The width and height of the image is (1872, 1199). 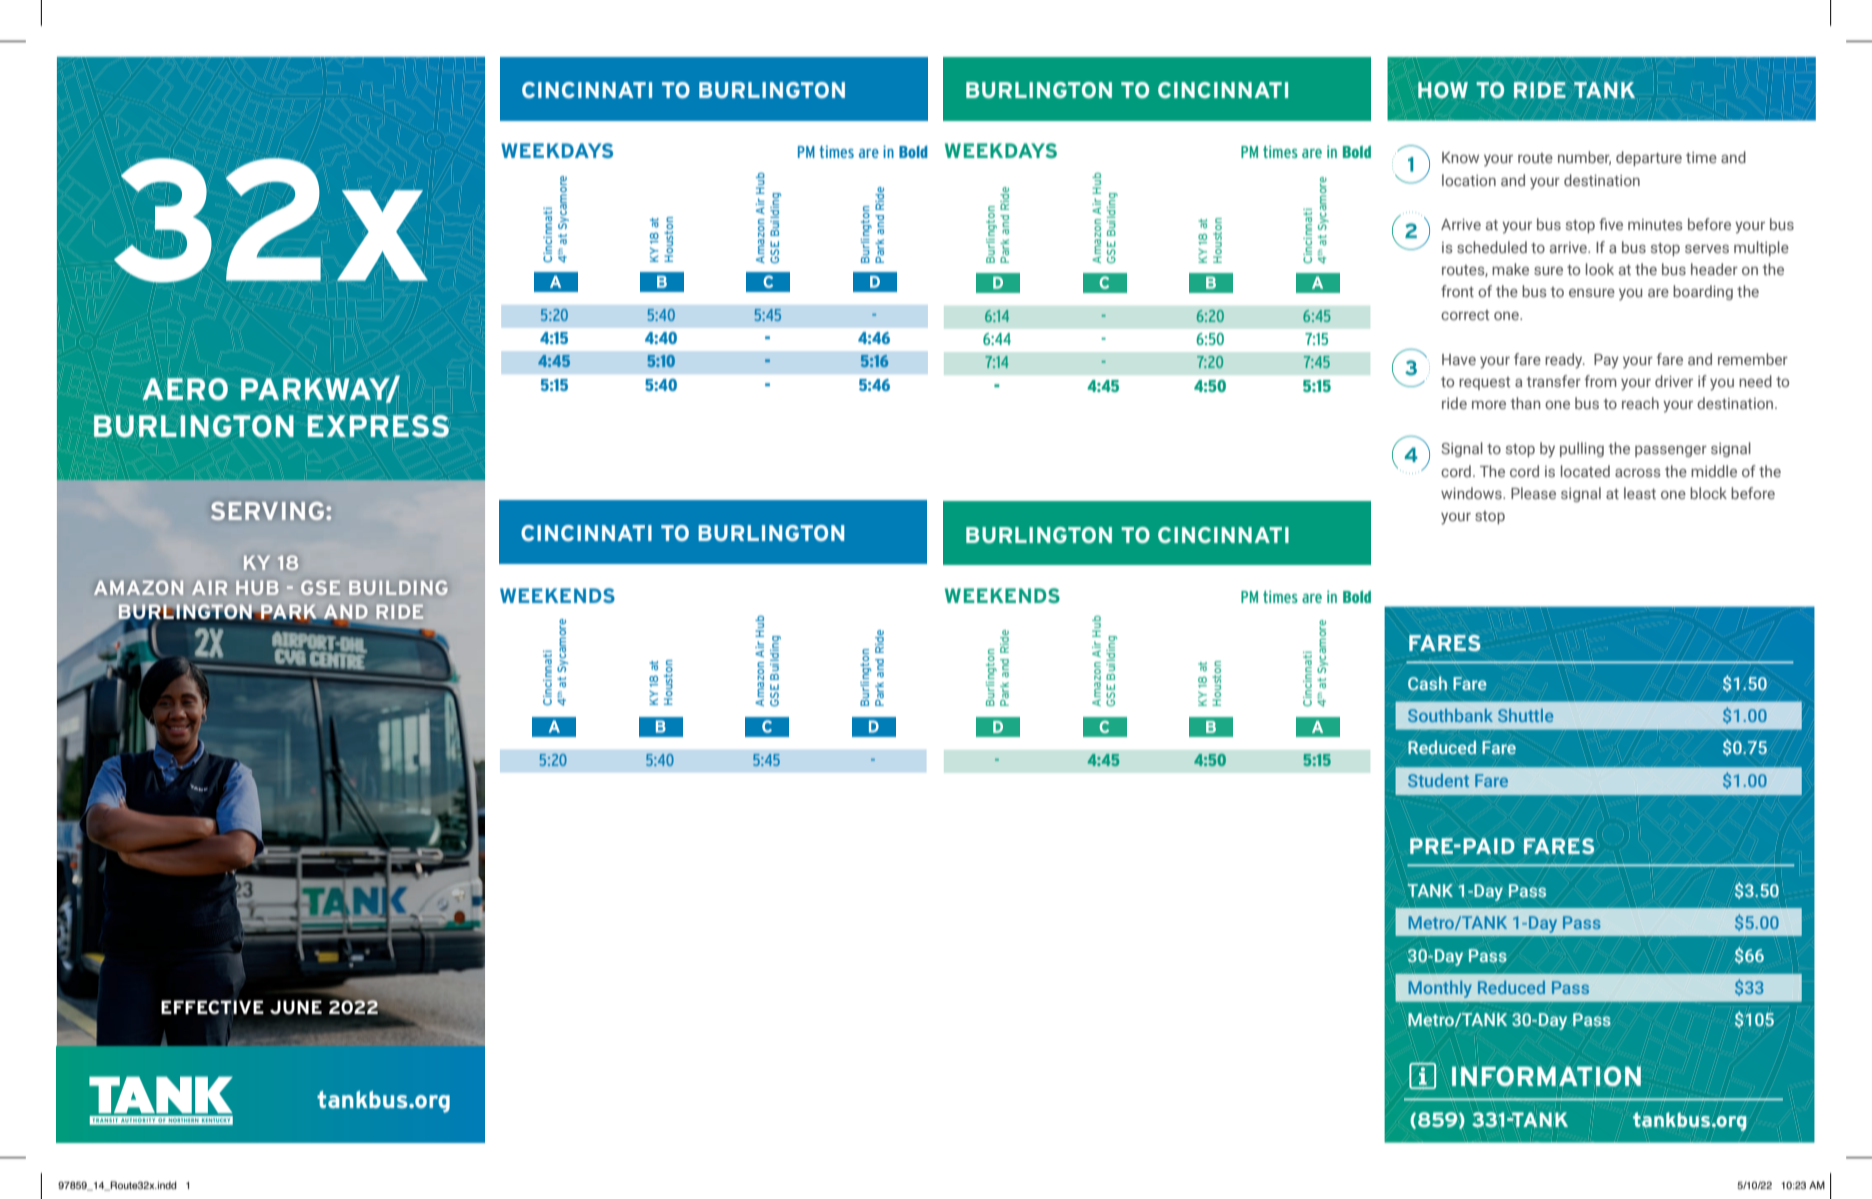 I want to click on INFORMATION, so click(x=1546, y=1076).
